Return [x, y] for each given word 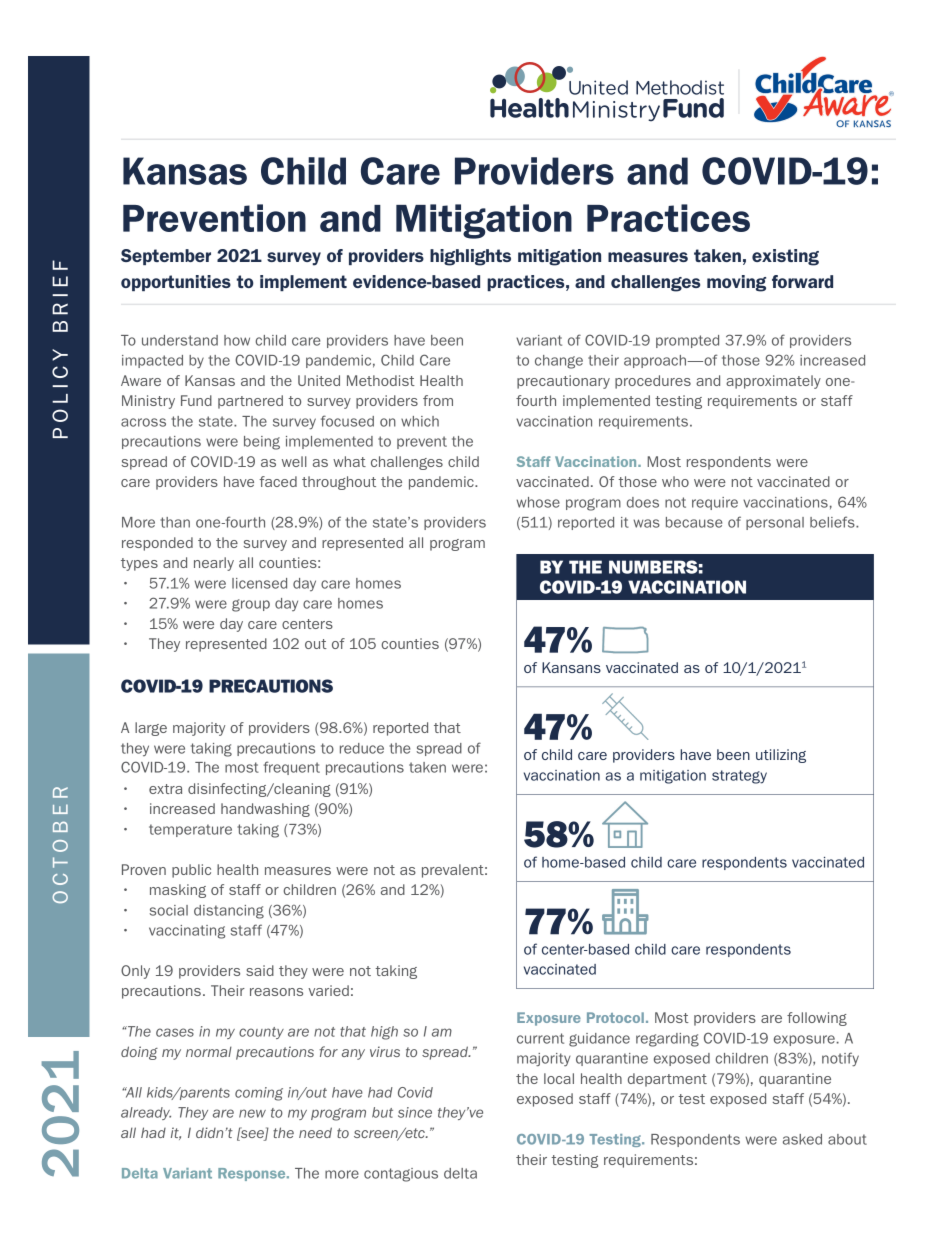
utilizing [781, 756]
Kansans [571, 667]
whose [538, 502]
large [151, 729]
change [559, 362]
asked [802, 1139]
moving [736, 283]
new [252, 1113]
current [540, 1038]
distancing [229, 912]
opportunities [176, 283]
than [175, 522]
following [817, 1019]
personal [775, 523]
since [415, 1112]
